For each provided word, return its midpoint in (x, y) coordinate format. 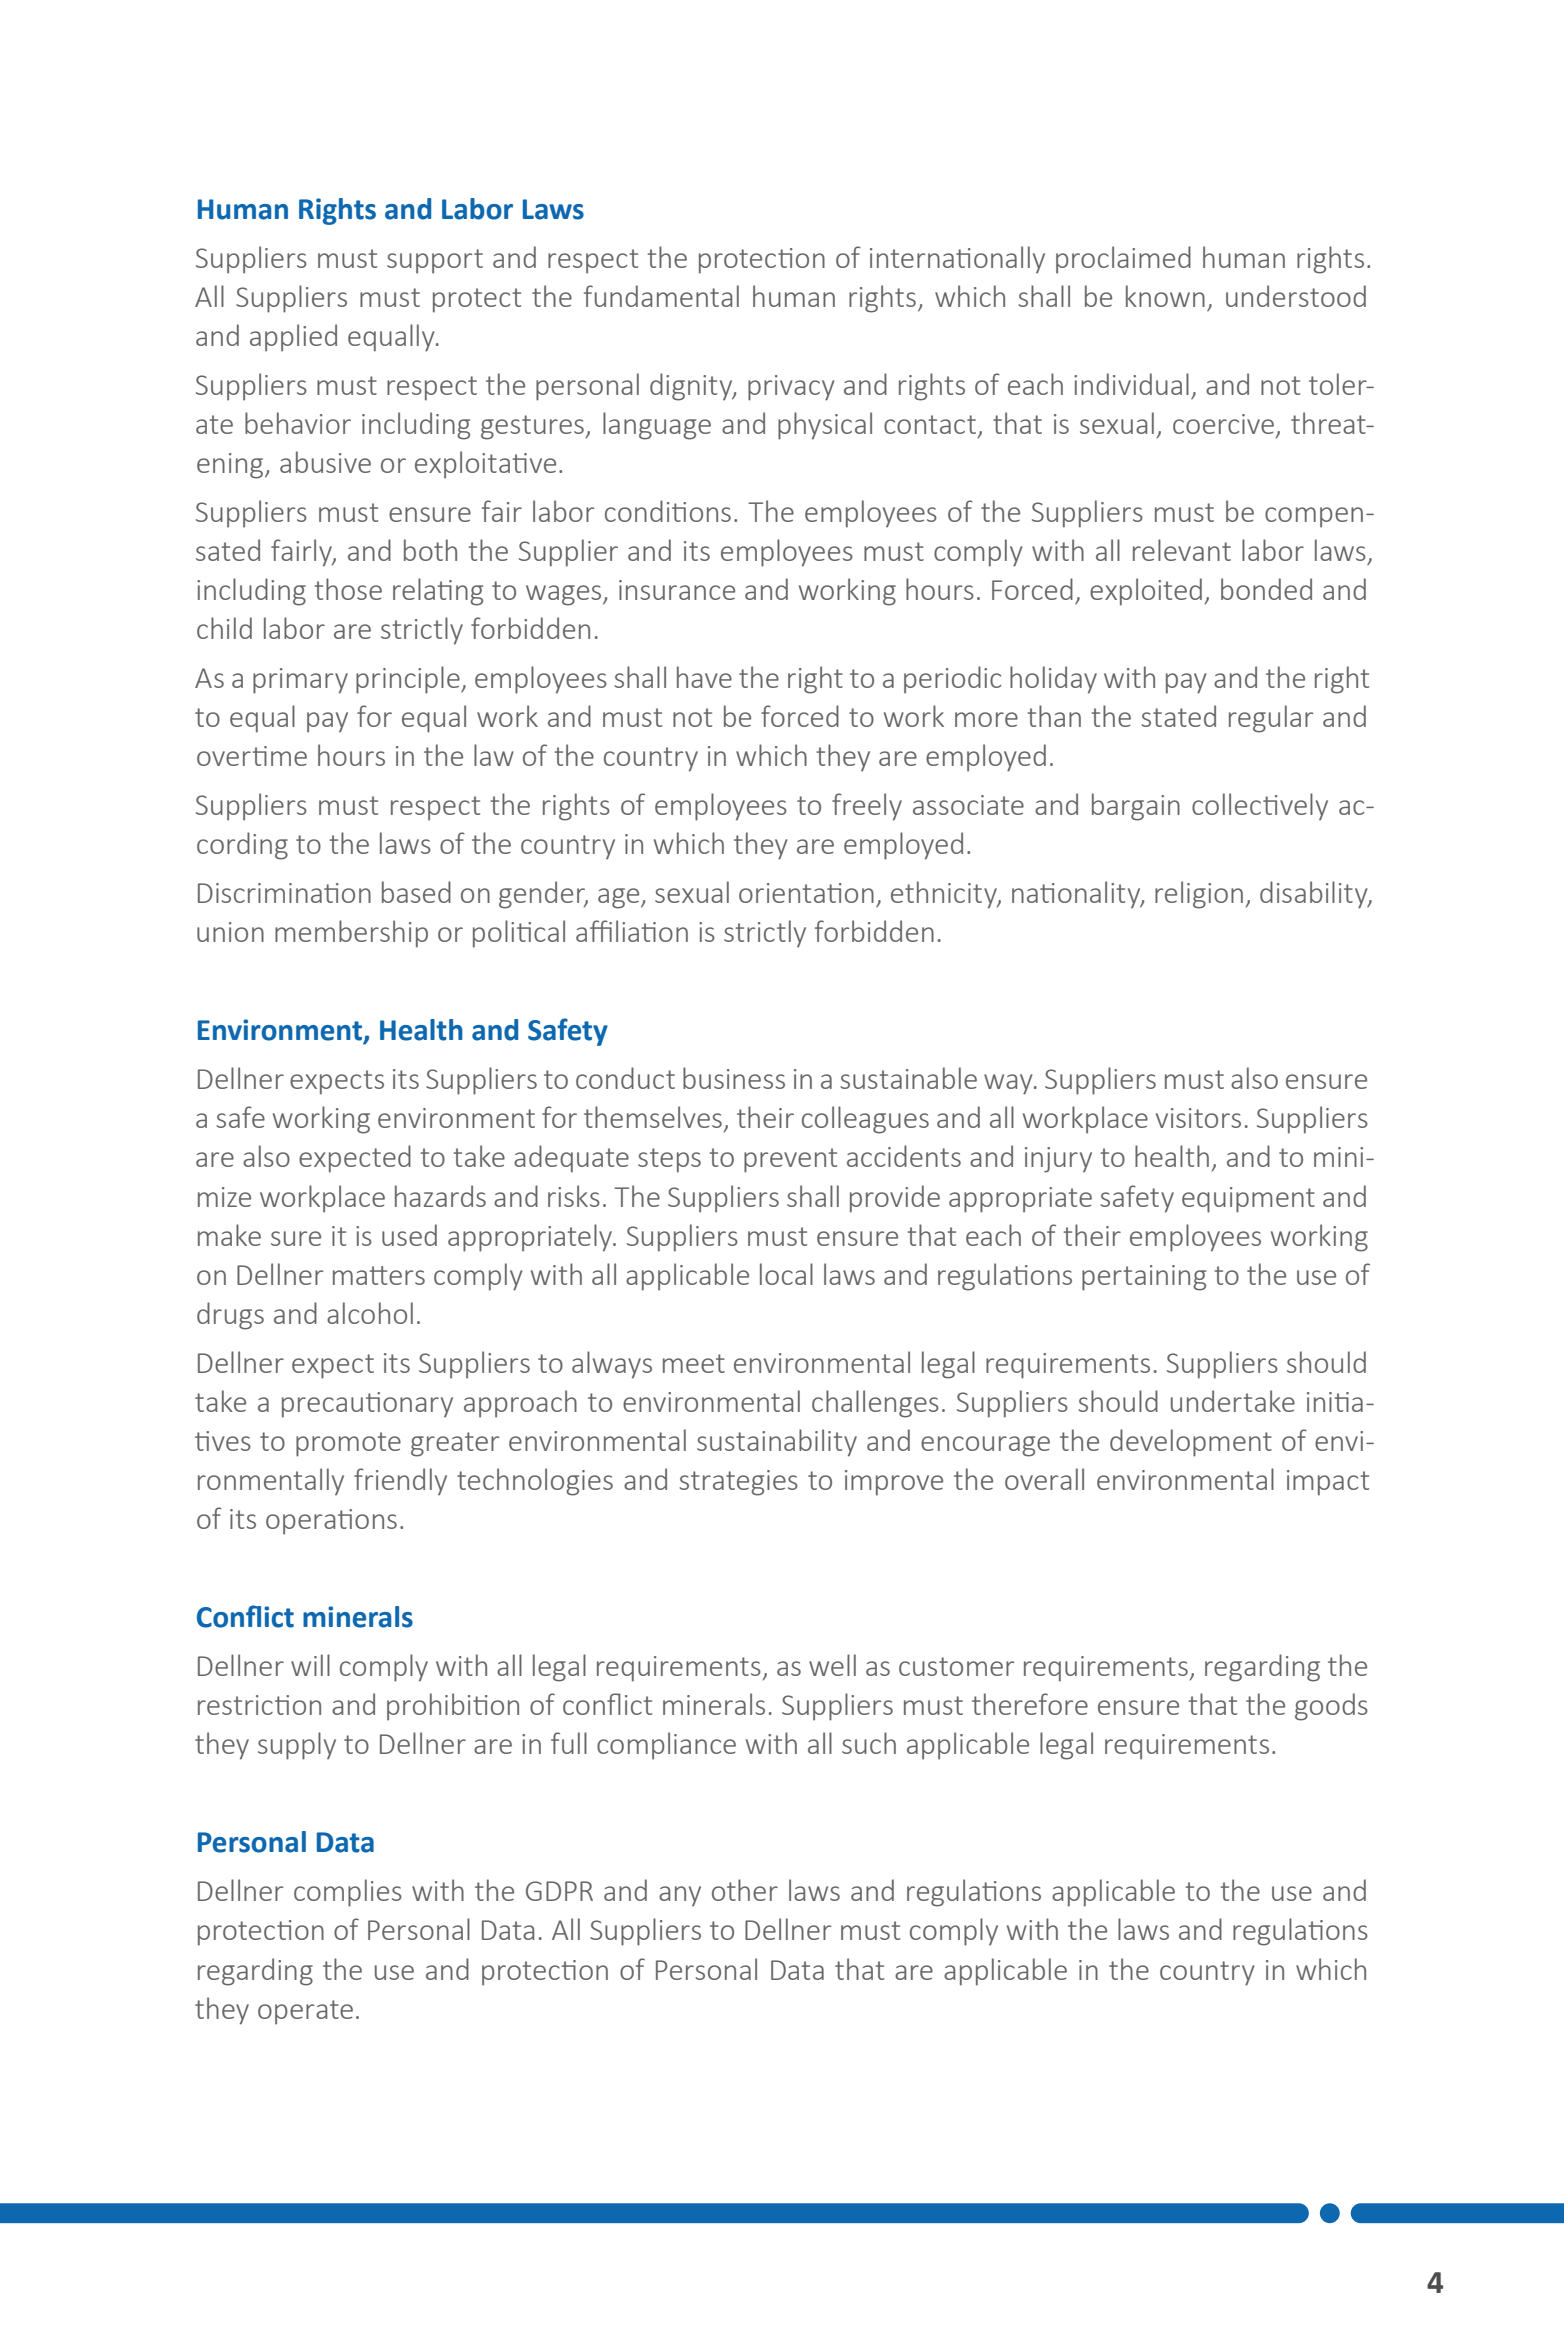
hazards (440, 1196)
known (1165, 296)
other (745, 1890)
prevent (790, 1160)
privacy (791, 388)
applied (293, 338)
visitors (1198, 1118)
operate (305, 2012)
